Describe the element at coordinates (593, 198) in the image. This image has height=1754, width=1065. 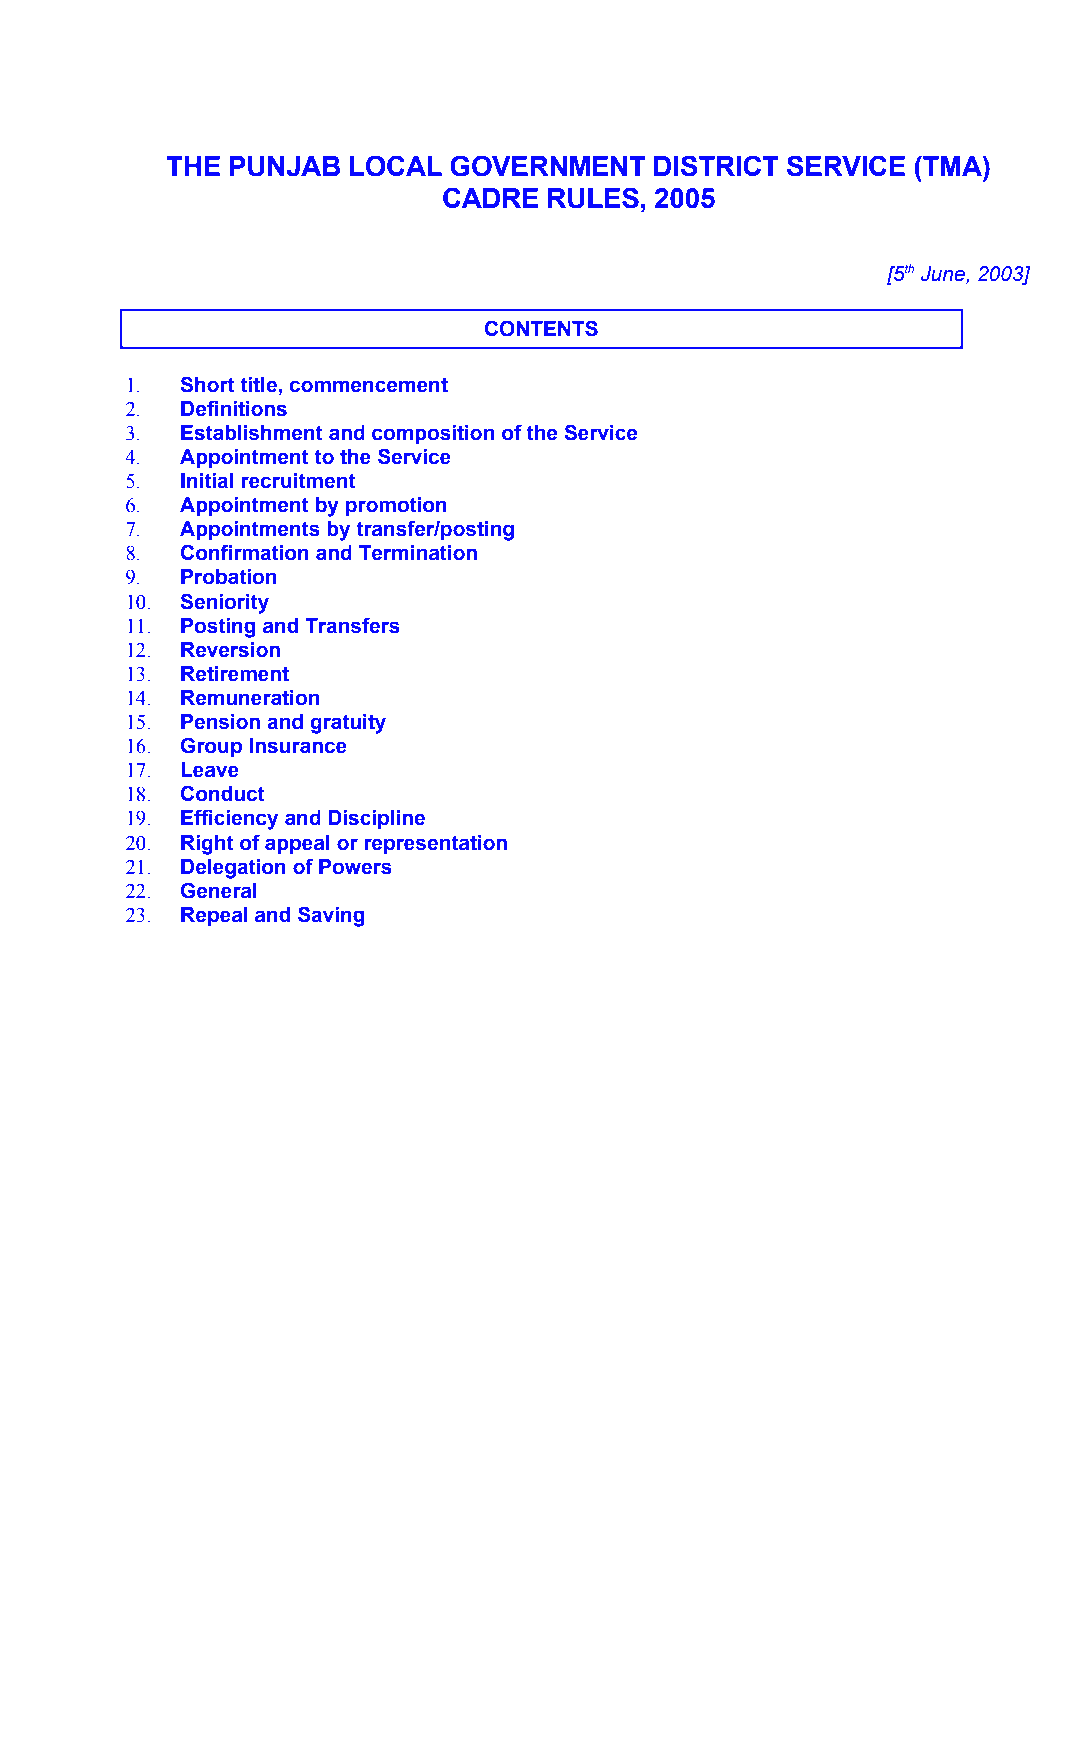
I see `RULES` at that location.
